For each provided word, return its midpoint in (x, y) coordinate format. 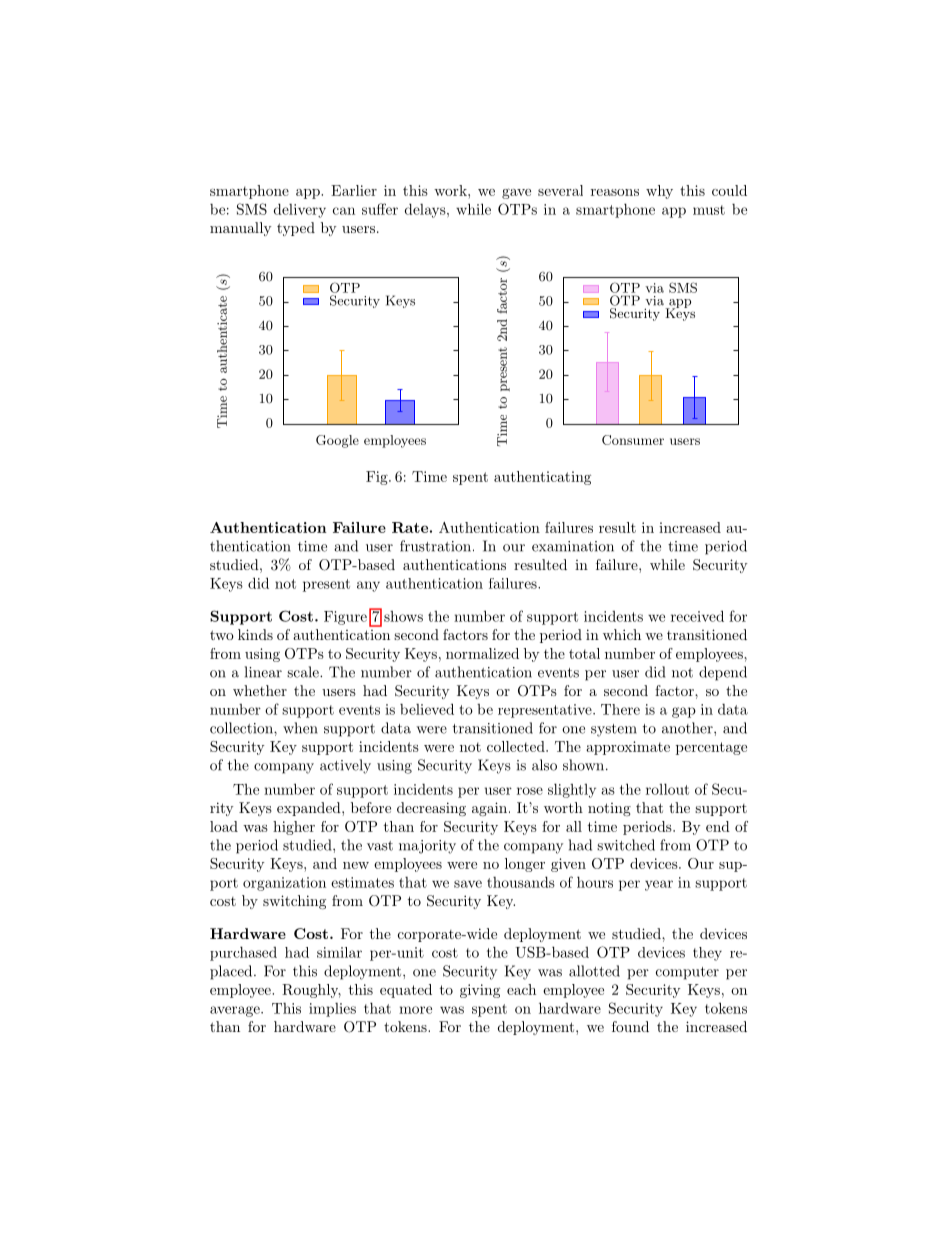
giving (480, 991)
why (659, 192)
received (697, 616)
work (451, 190)
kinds (255, 634)
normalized (482, 653)
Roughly (311, 991)
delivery (300, 210)
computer (687, 973)
